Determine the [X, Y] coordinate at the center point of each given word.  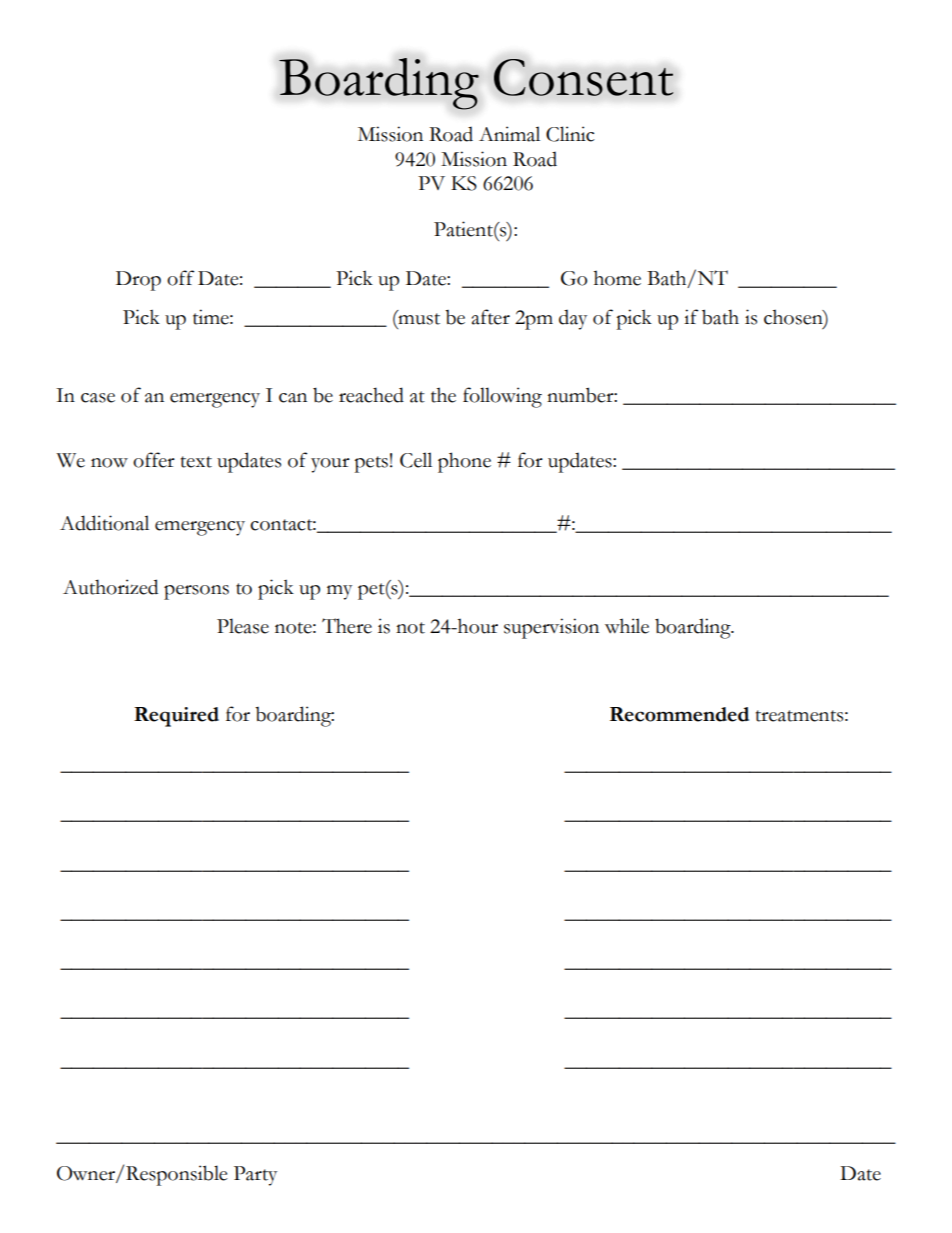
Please [243, 626]
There [347, 626]
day [573, 319]
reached [371, 395]
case [98, 398]
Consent [583, 77]
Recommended [679, 714]
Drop [138, 281]
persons [196, 592]
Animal [509, 134]
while [627, 626]
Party [255, 1176]
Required [176, 717]
